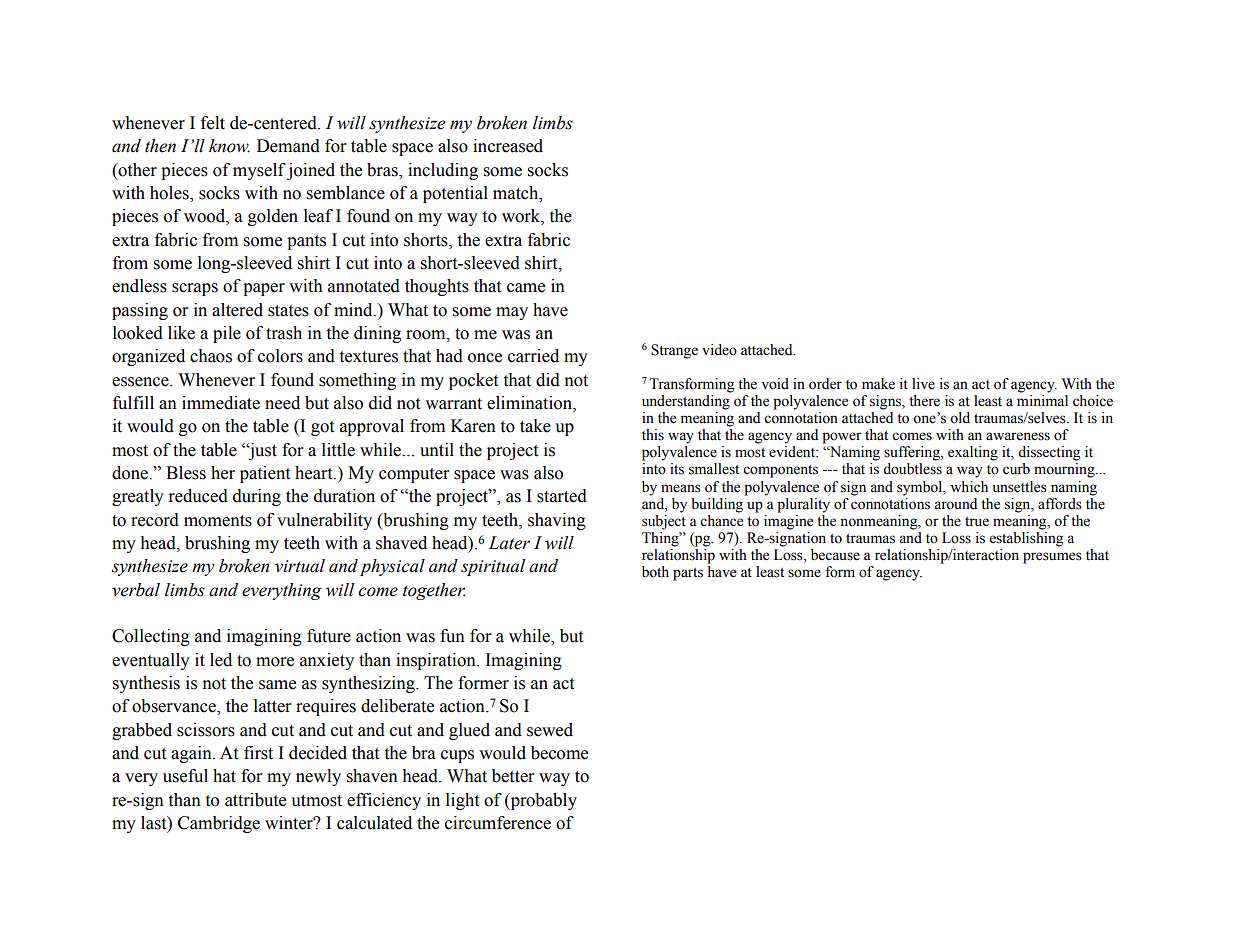 This image has width=1233, height=952. Describe the element at coordinates (924, 401) in the image. I see `there` at that location.
